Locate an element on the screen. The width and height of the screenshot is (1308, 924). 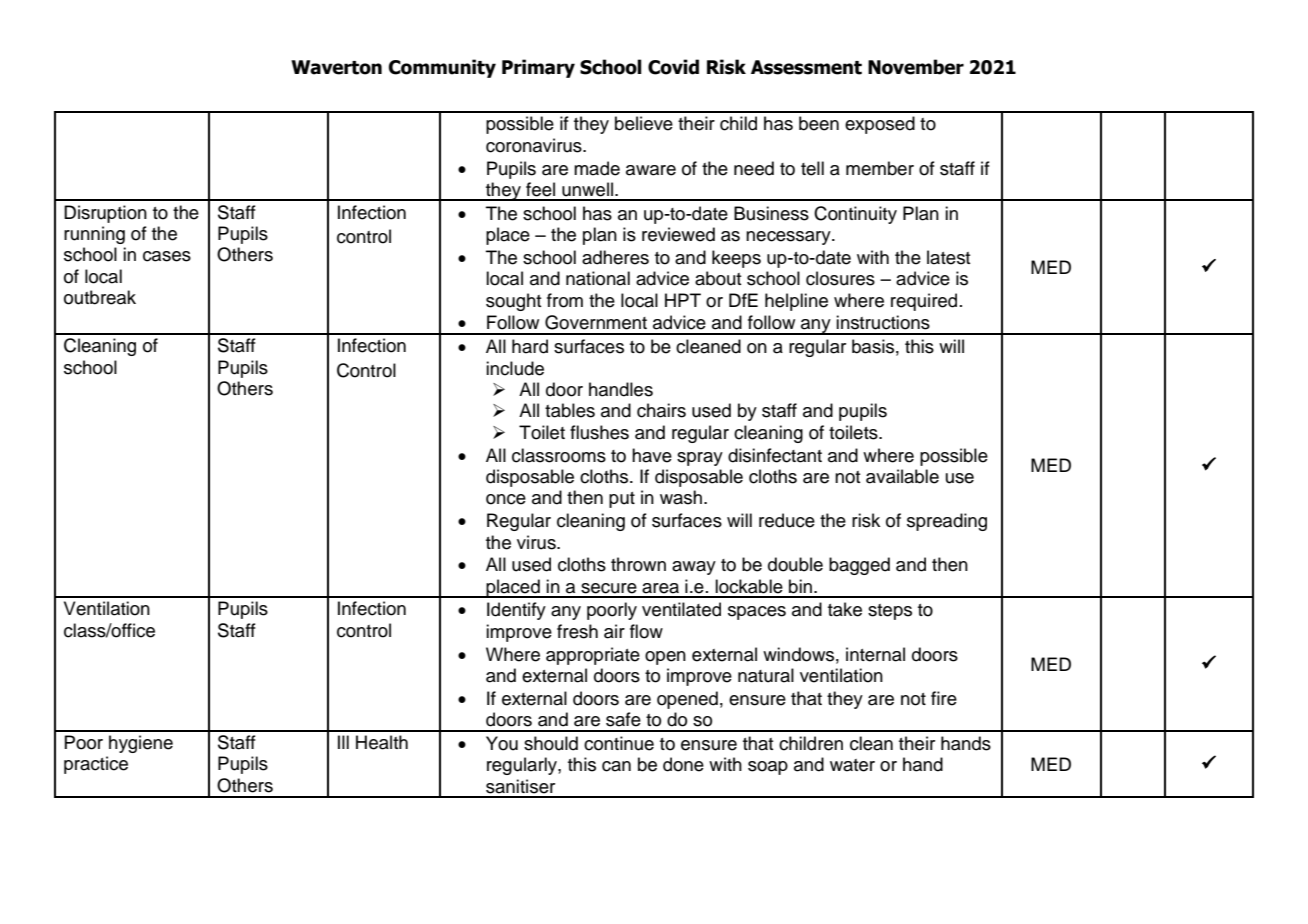
sought is located at coordinates (514, 302).
